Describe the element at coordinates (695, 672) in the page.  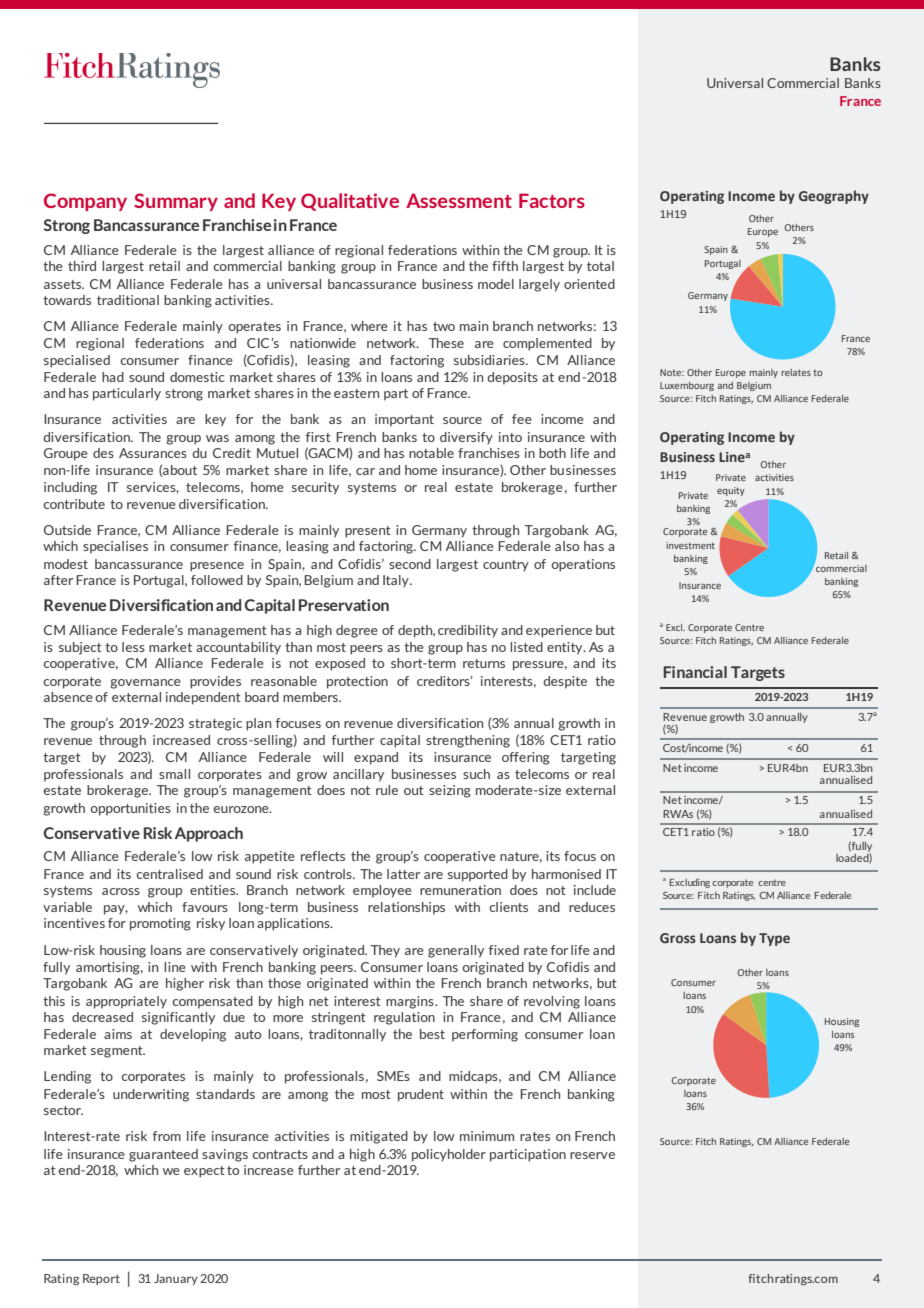
I see `Financial` at that location.
